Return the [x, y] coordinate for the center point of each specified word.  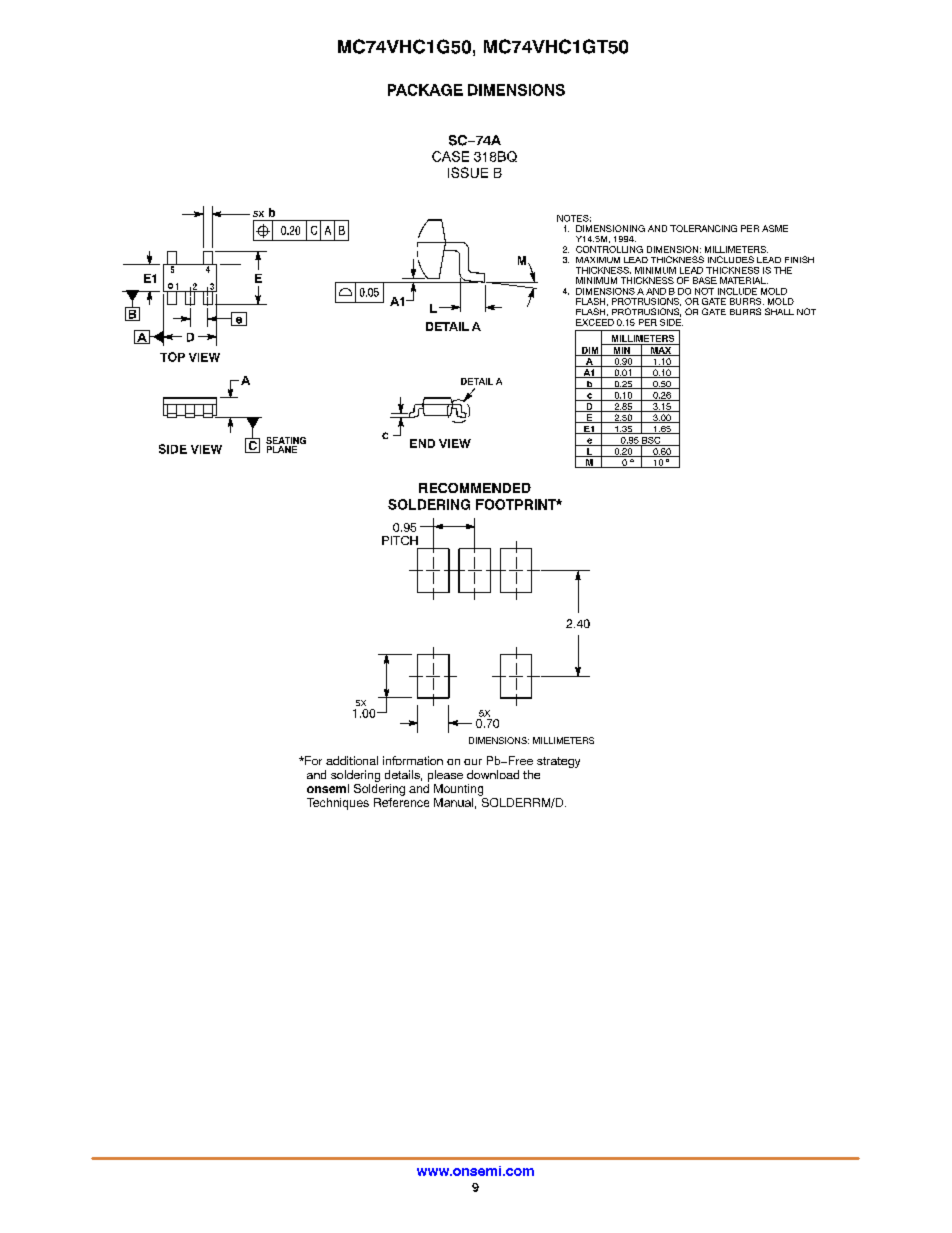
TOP [172, 357]
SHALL [779, 311]
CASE [450, 156]
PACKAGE [425, 90]
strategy [558, 762]
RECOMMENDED [475, 488]
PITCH [400, 540]
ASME [775, 228]
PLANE [282, 449]
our [473, 762]
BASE [705, 280]
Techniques [338, 804]
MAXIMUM [598, 260]
